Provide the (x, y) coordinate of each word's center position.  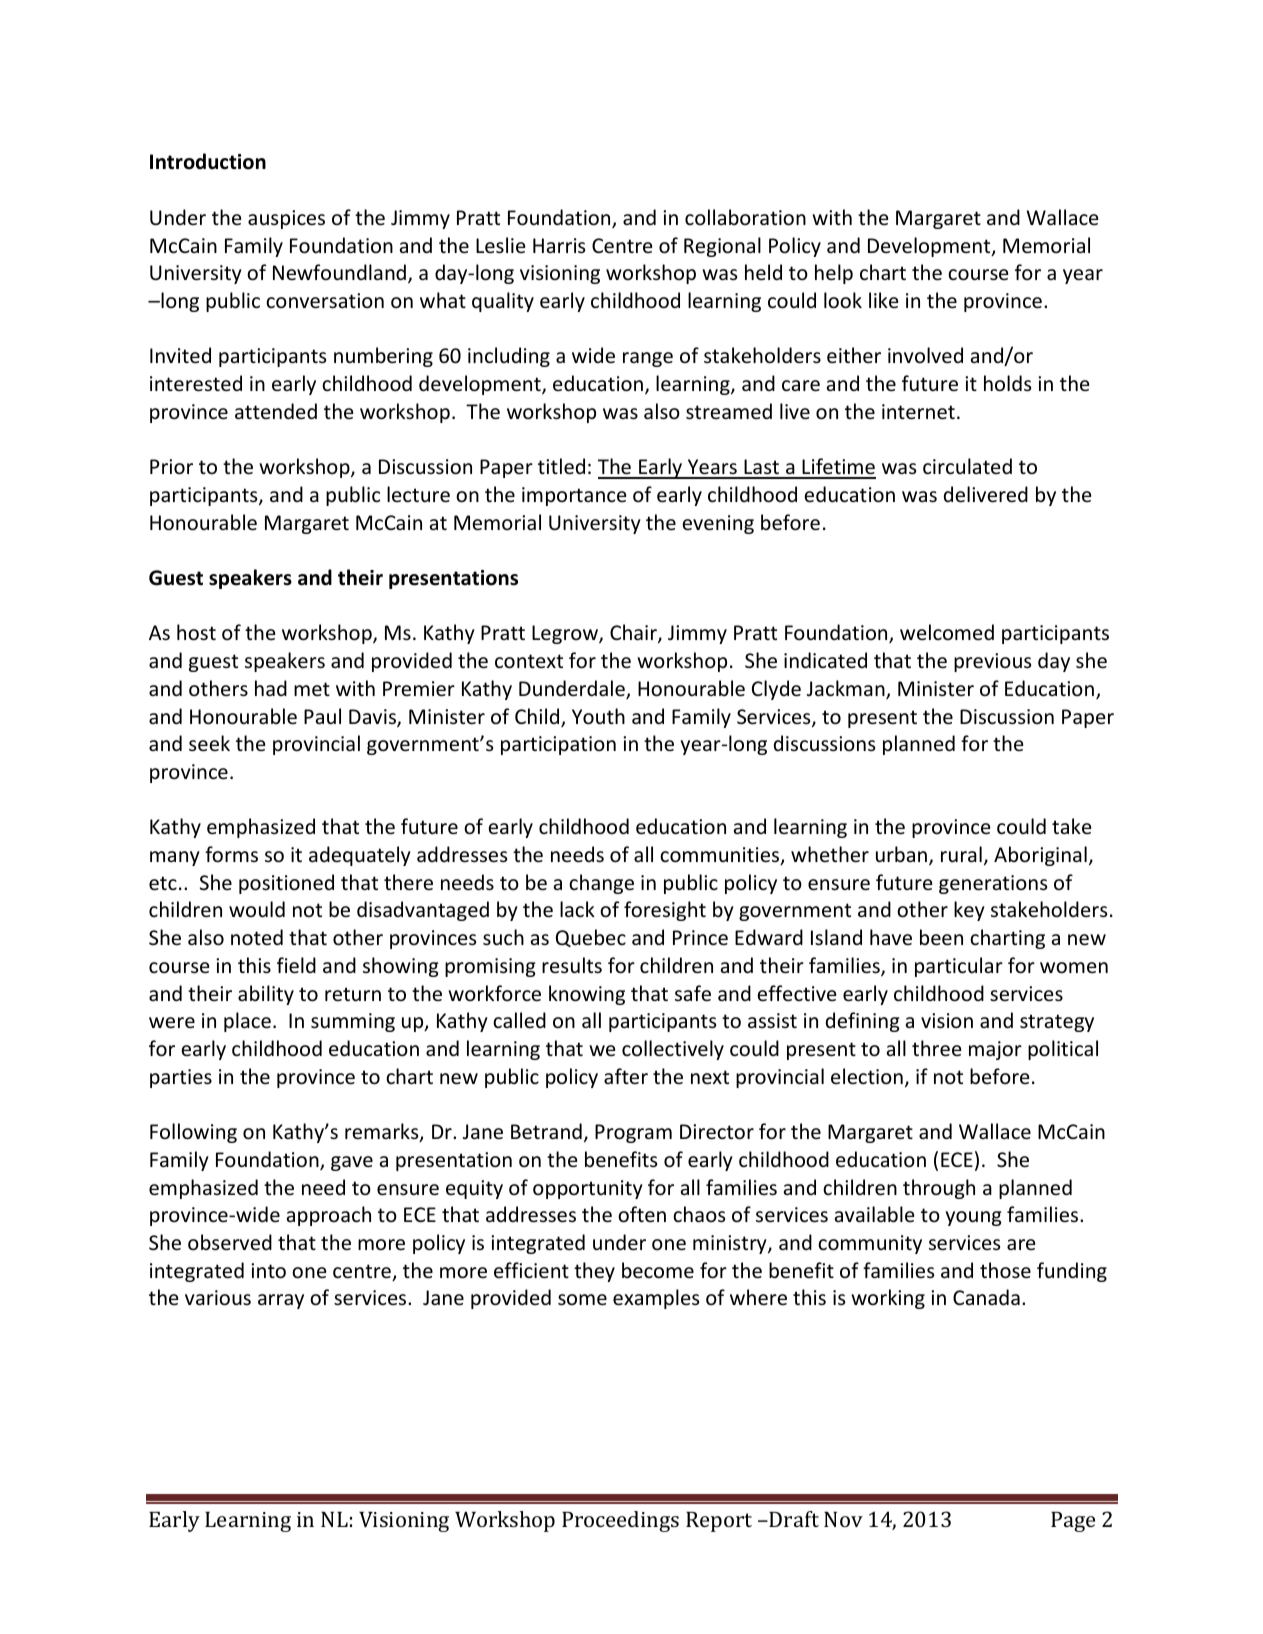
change (601, 884)
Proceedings (620, 1521)
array (281, 1301)
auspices (286, 219)
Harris (559, 245)
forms (231, 854)
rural (961, 854)
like (883, 300)
